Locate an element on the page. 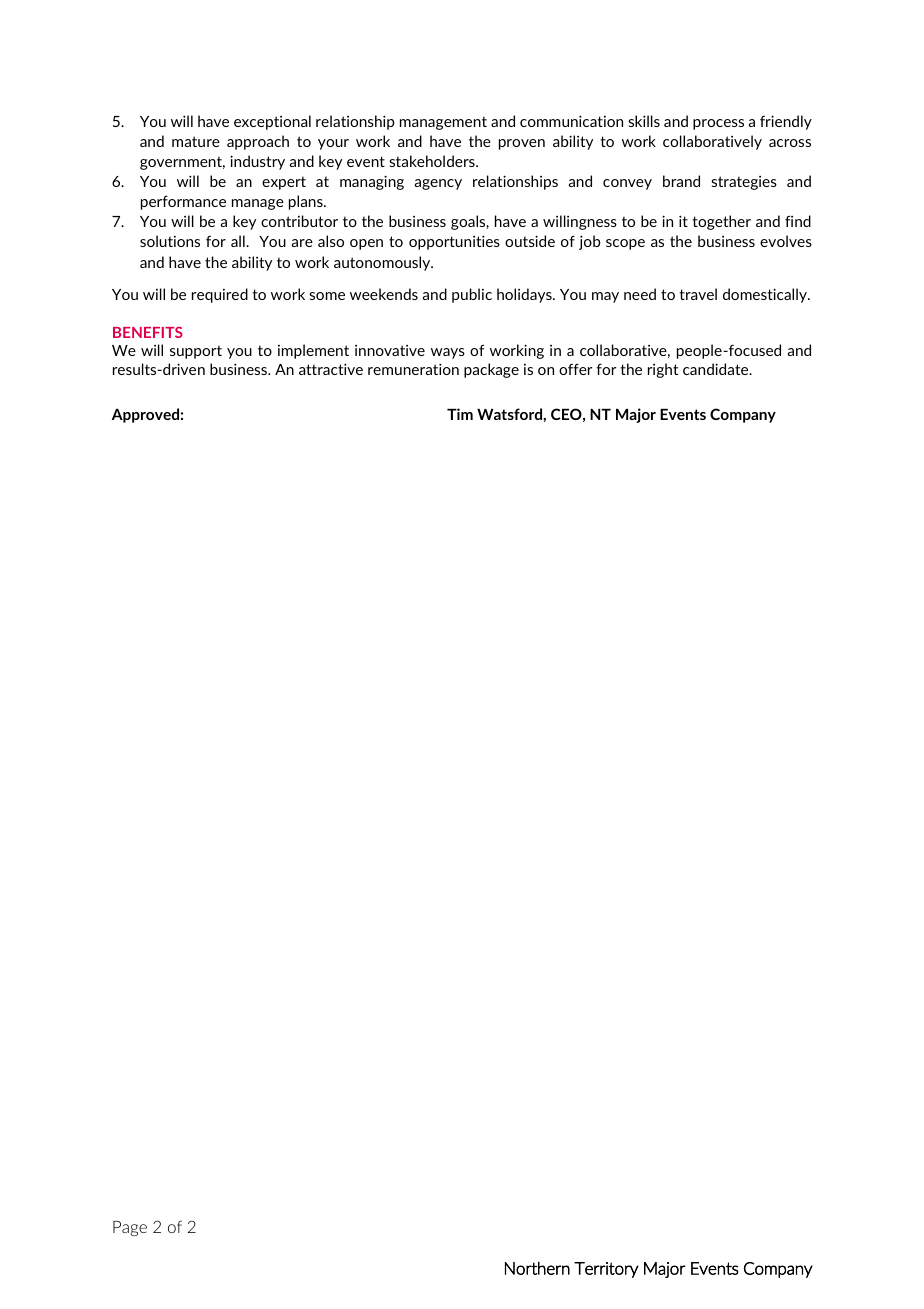 Image resolution: width=924 pixels, height=1309 pixels. process is located at coordinates (718, 124).
